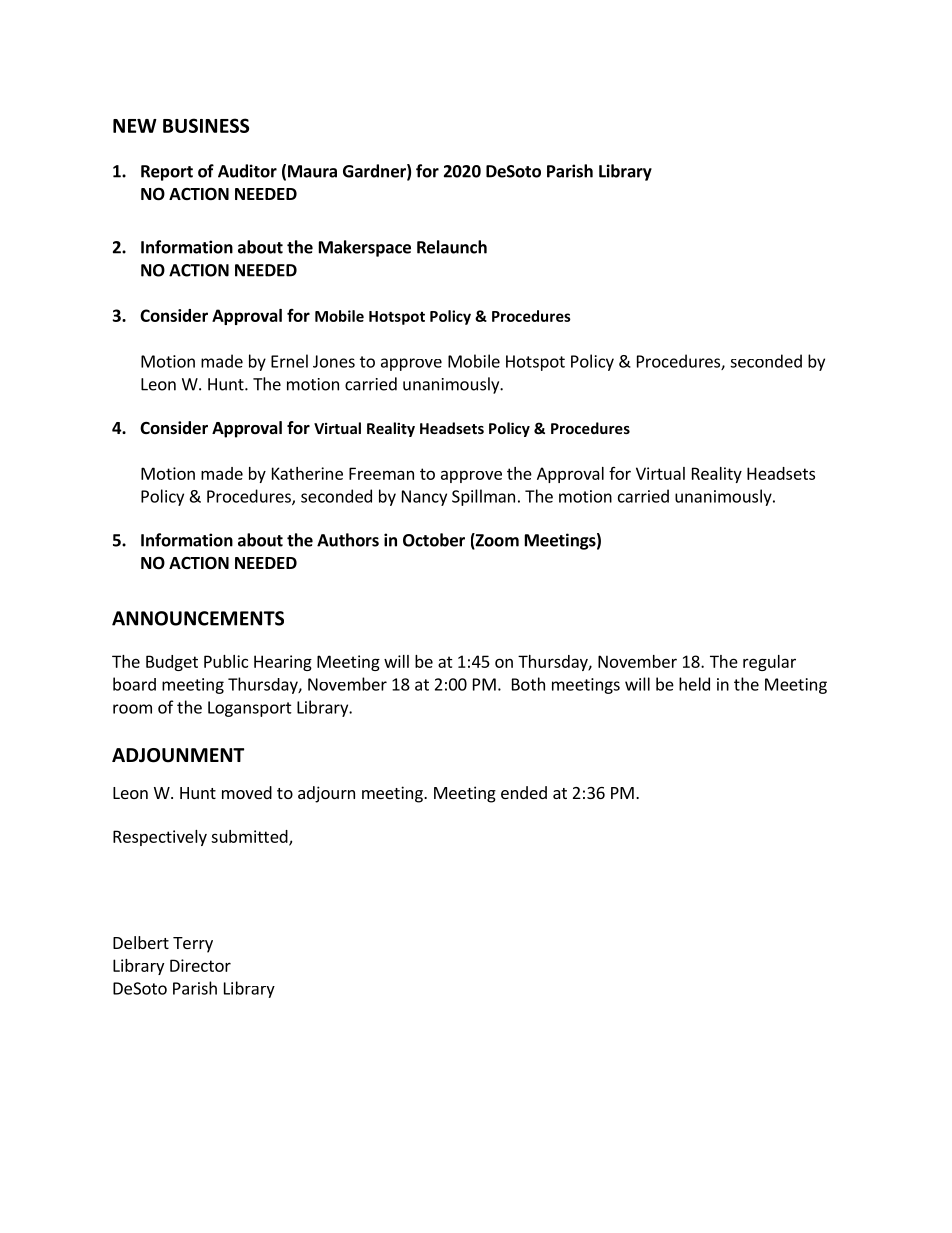 This screenshot has width=952, height=1233. What do you see at coordinates (365, 248) in the screenshot?
I see `Makerspace` at bounding box center [365, 248].
